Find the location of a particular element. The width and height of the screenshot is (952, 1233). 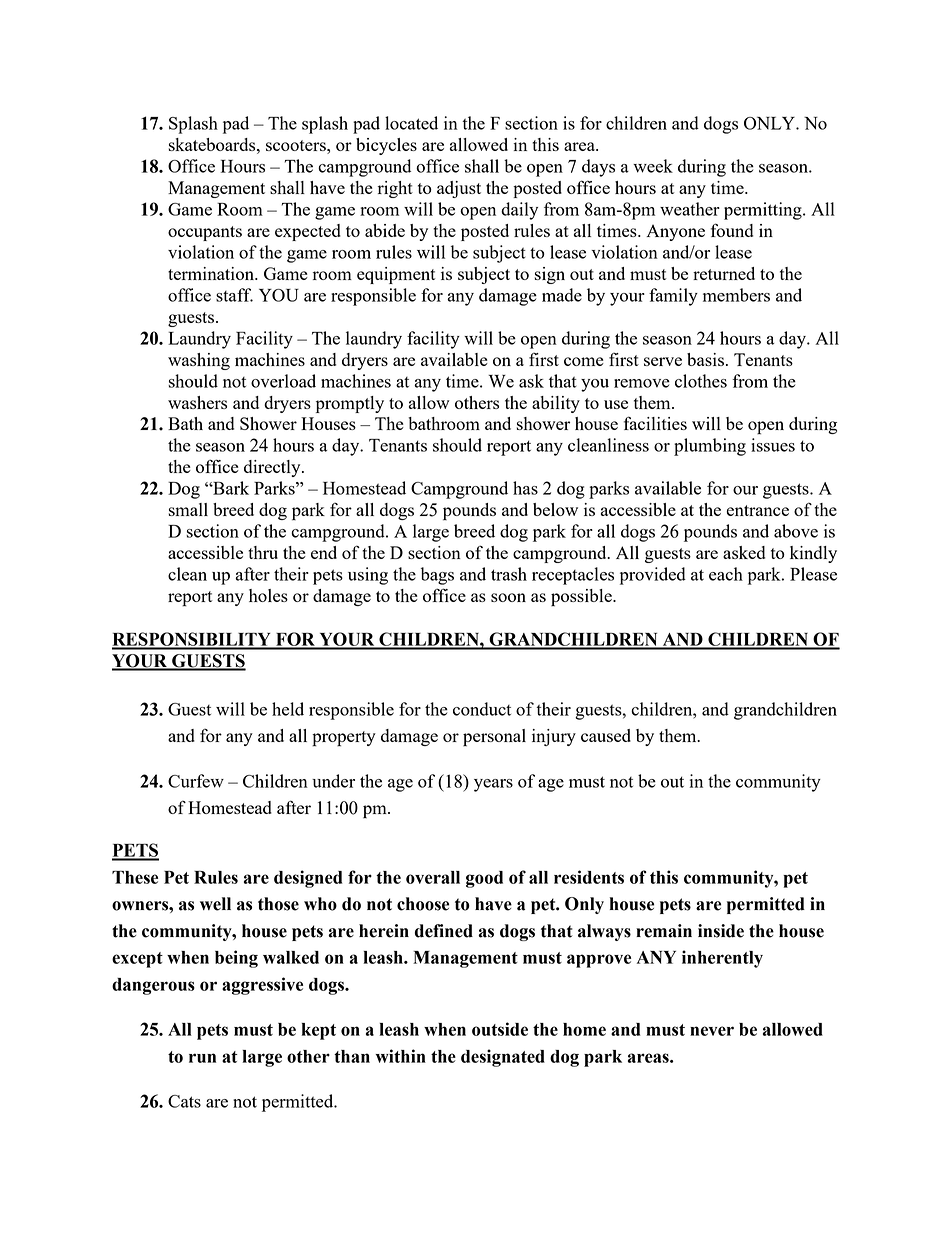

run is located at coordinates (202, 1058).
